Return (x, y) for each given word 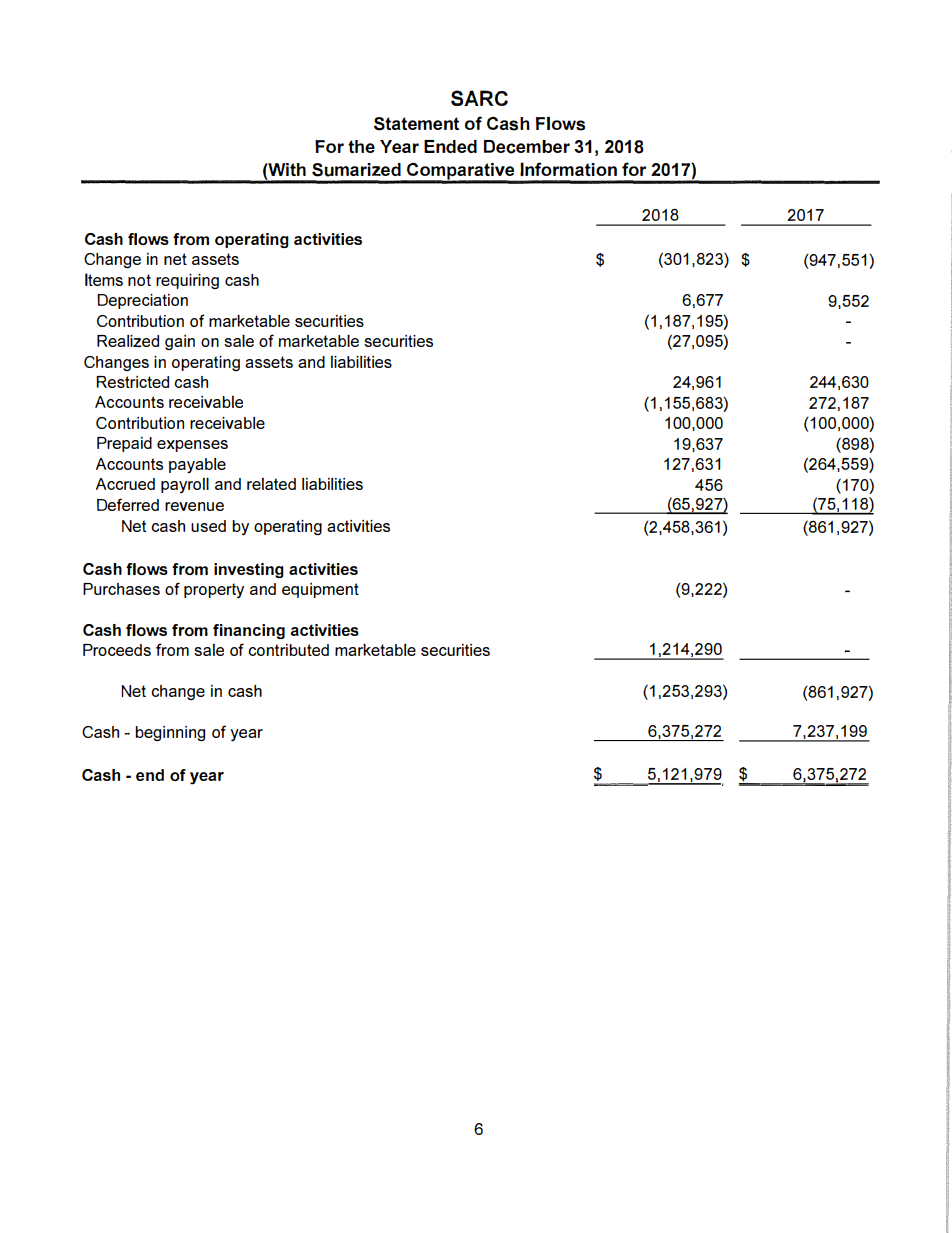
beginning (170, 733)
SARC (479, 98)
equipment (320, 590)
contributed (288, 650)
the (361, 146)
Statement (416, 124)
